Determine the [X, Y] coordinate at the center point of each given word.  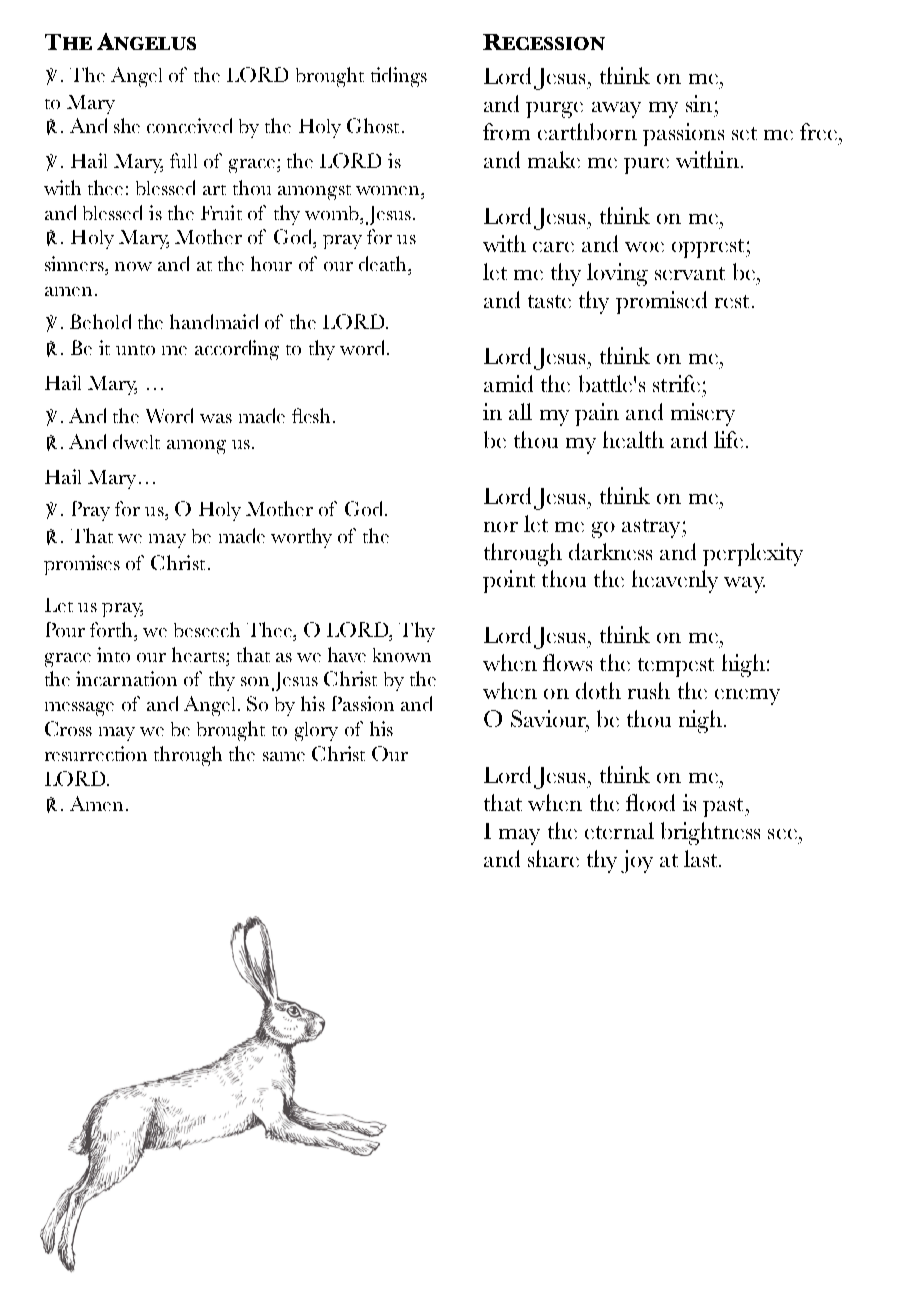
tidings [399, 77]
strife [676, 383]
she [127, 125]
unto [135, 350]
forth [112, 629]
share [553, 858]
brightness [710, 833]
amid [508, 383]
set [744, 133]
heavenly [675, 581]
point [509, 581]
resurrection [96, 753]
